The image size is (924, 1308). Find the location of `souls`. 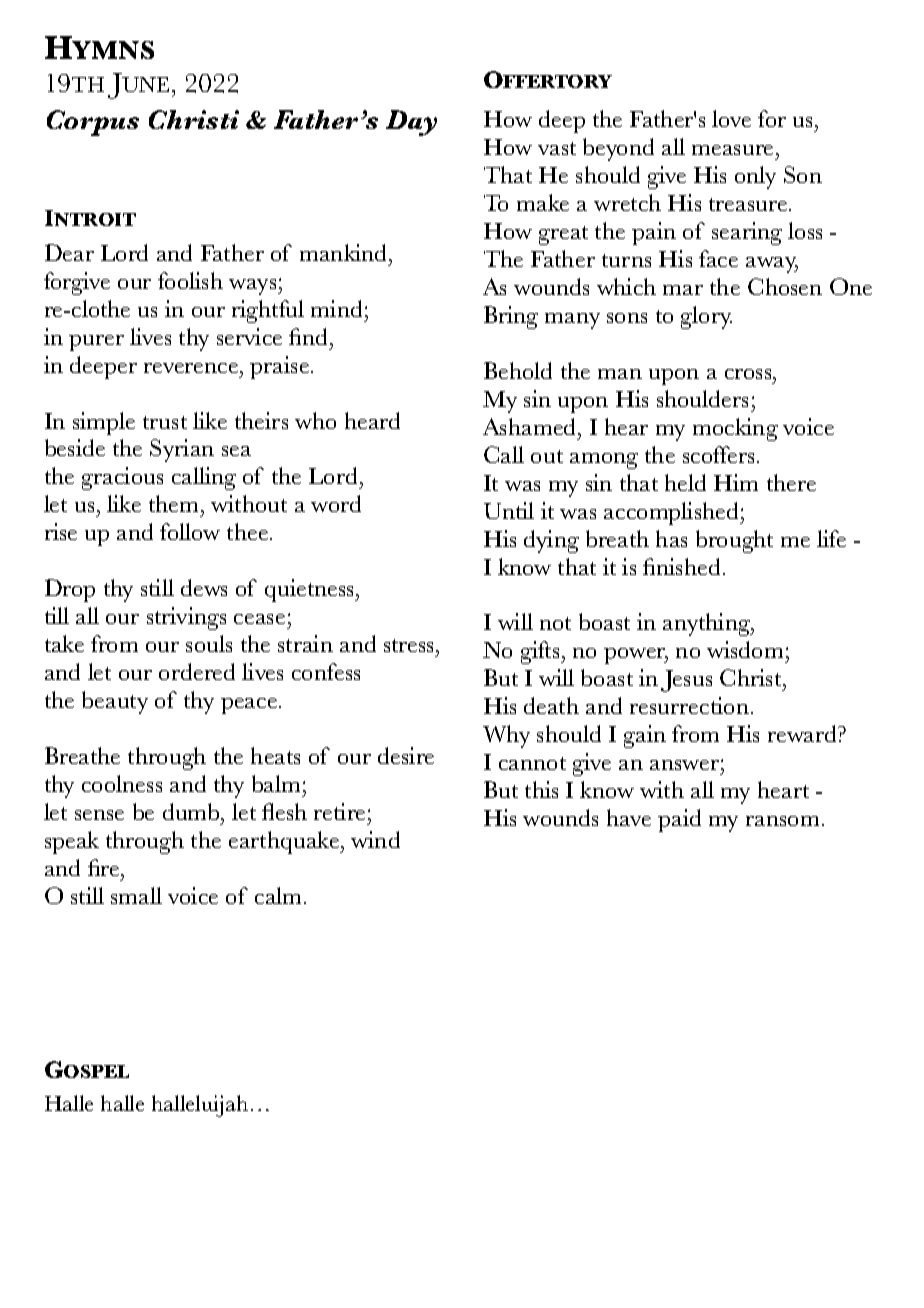

souls is located at coordinates (209, 643).
